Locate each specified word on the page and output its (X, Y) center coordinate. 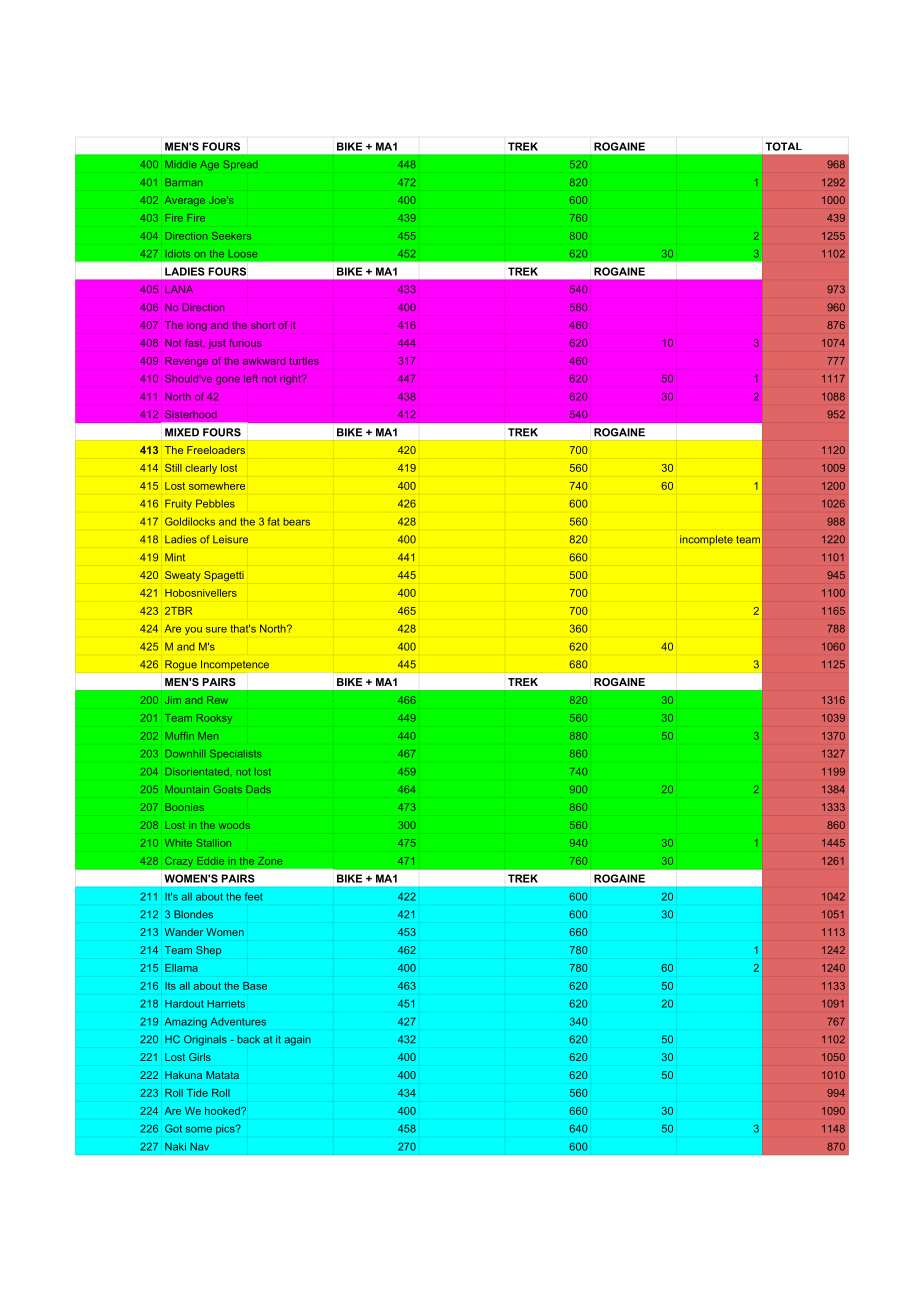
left (251, 378)
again (298, 1040)
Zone (270, 861)
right (291, 380)
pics (226, 1129)
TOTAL (783, 146)
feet (254, 896)
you (193, 631)
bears (297, 522)
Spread (240, 165)
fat (274, 521)
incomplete (706, 540)
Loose (243, 254)
